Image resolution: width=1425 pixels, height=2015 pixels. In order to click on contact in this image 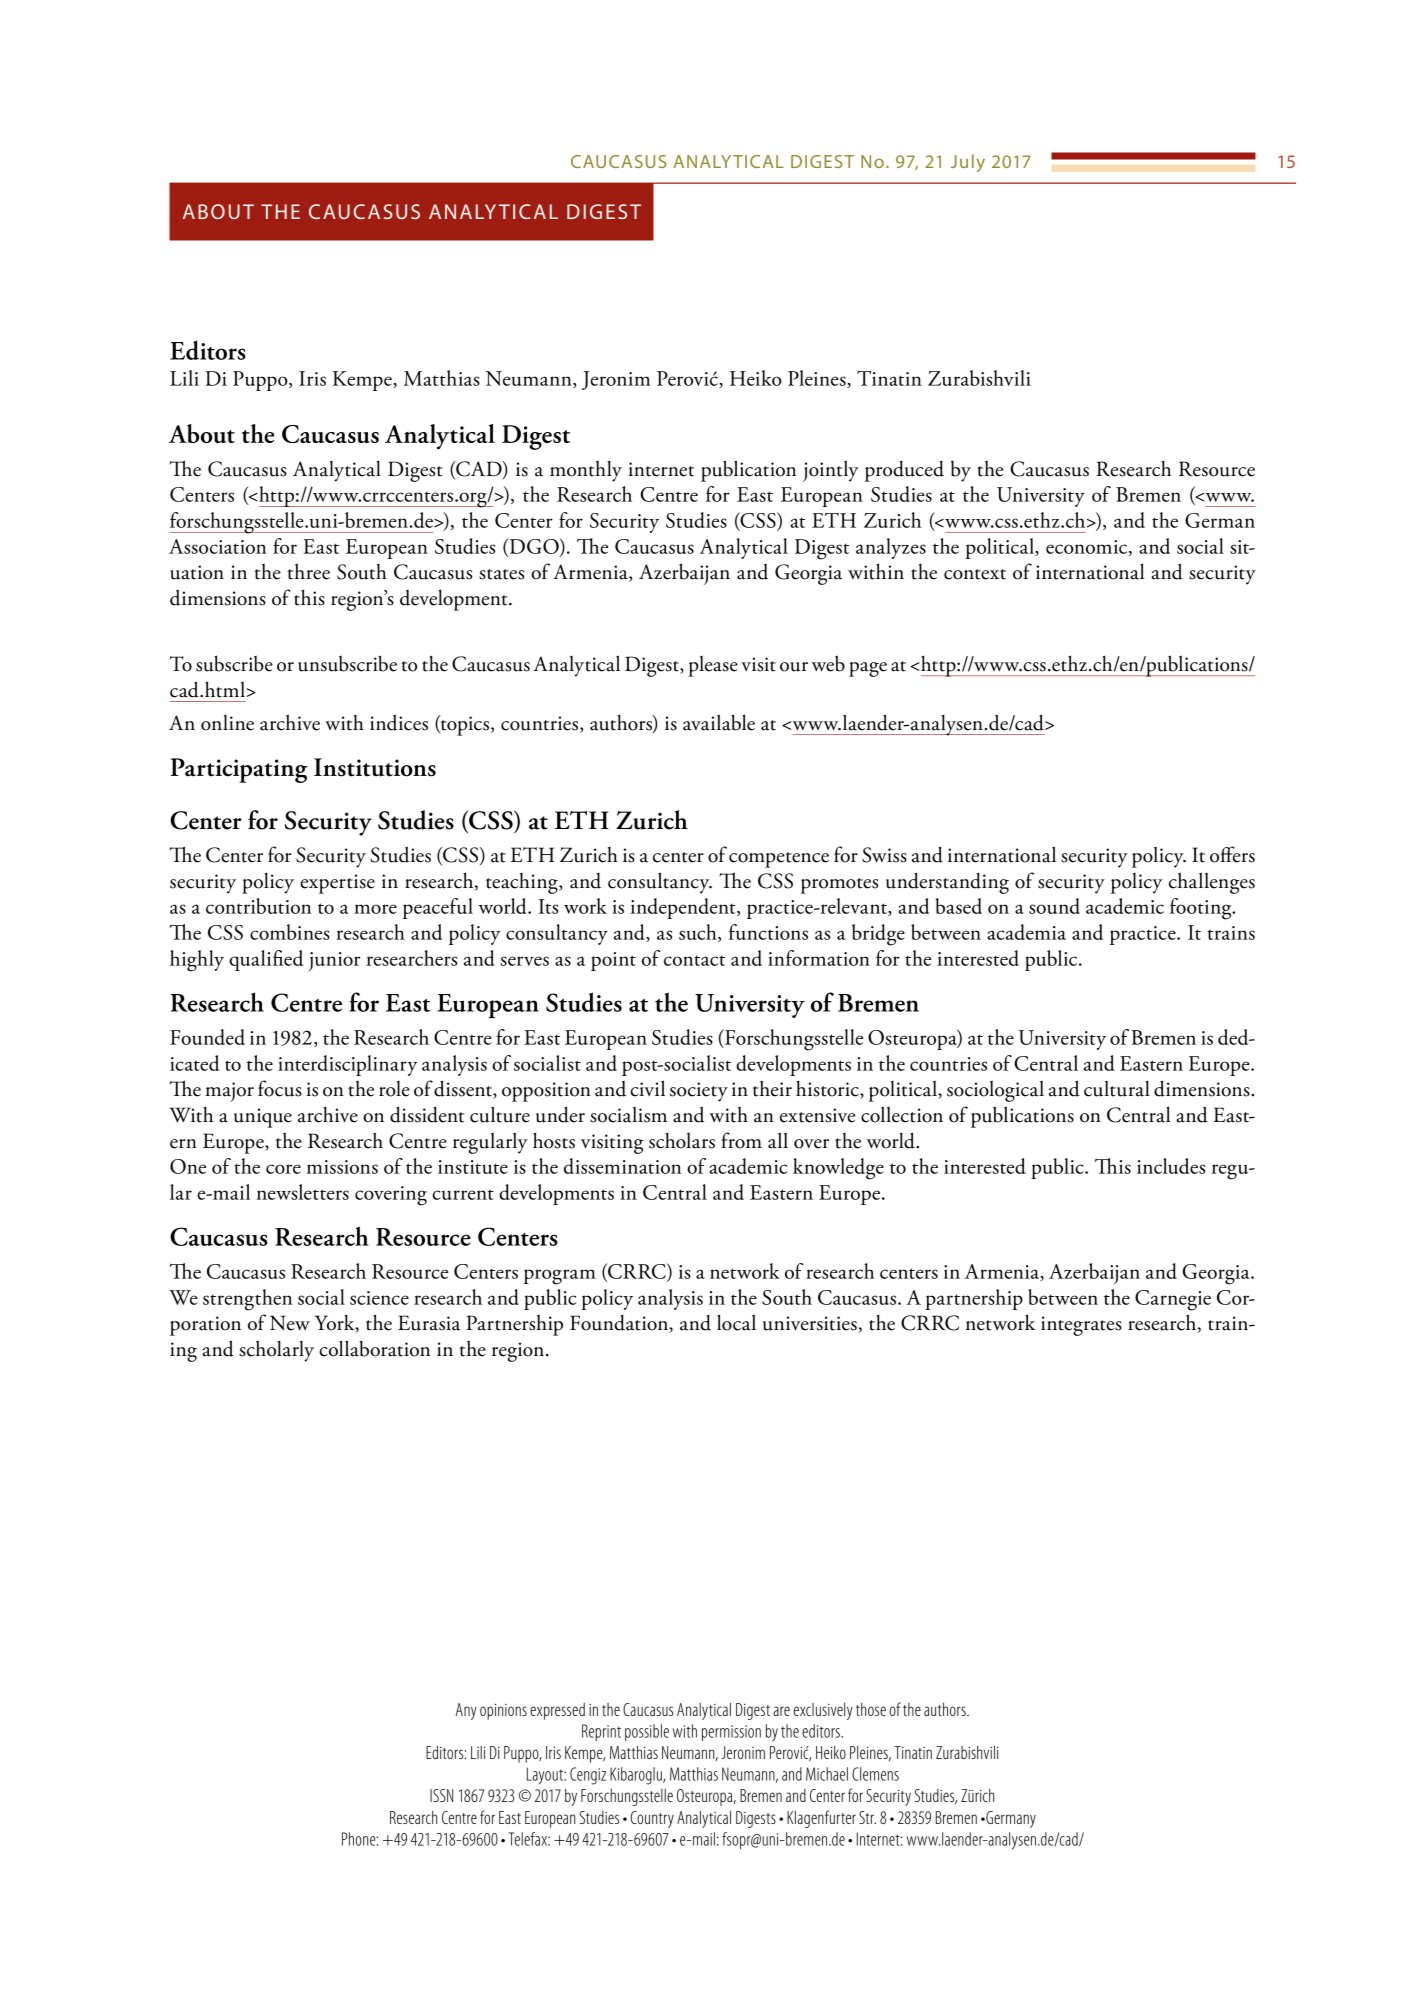, I will do `click(694, 960)`.
